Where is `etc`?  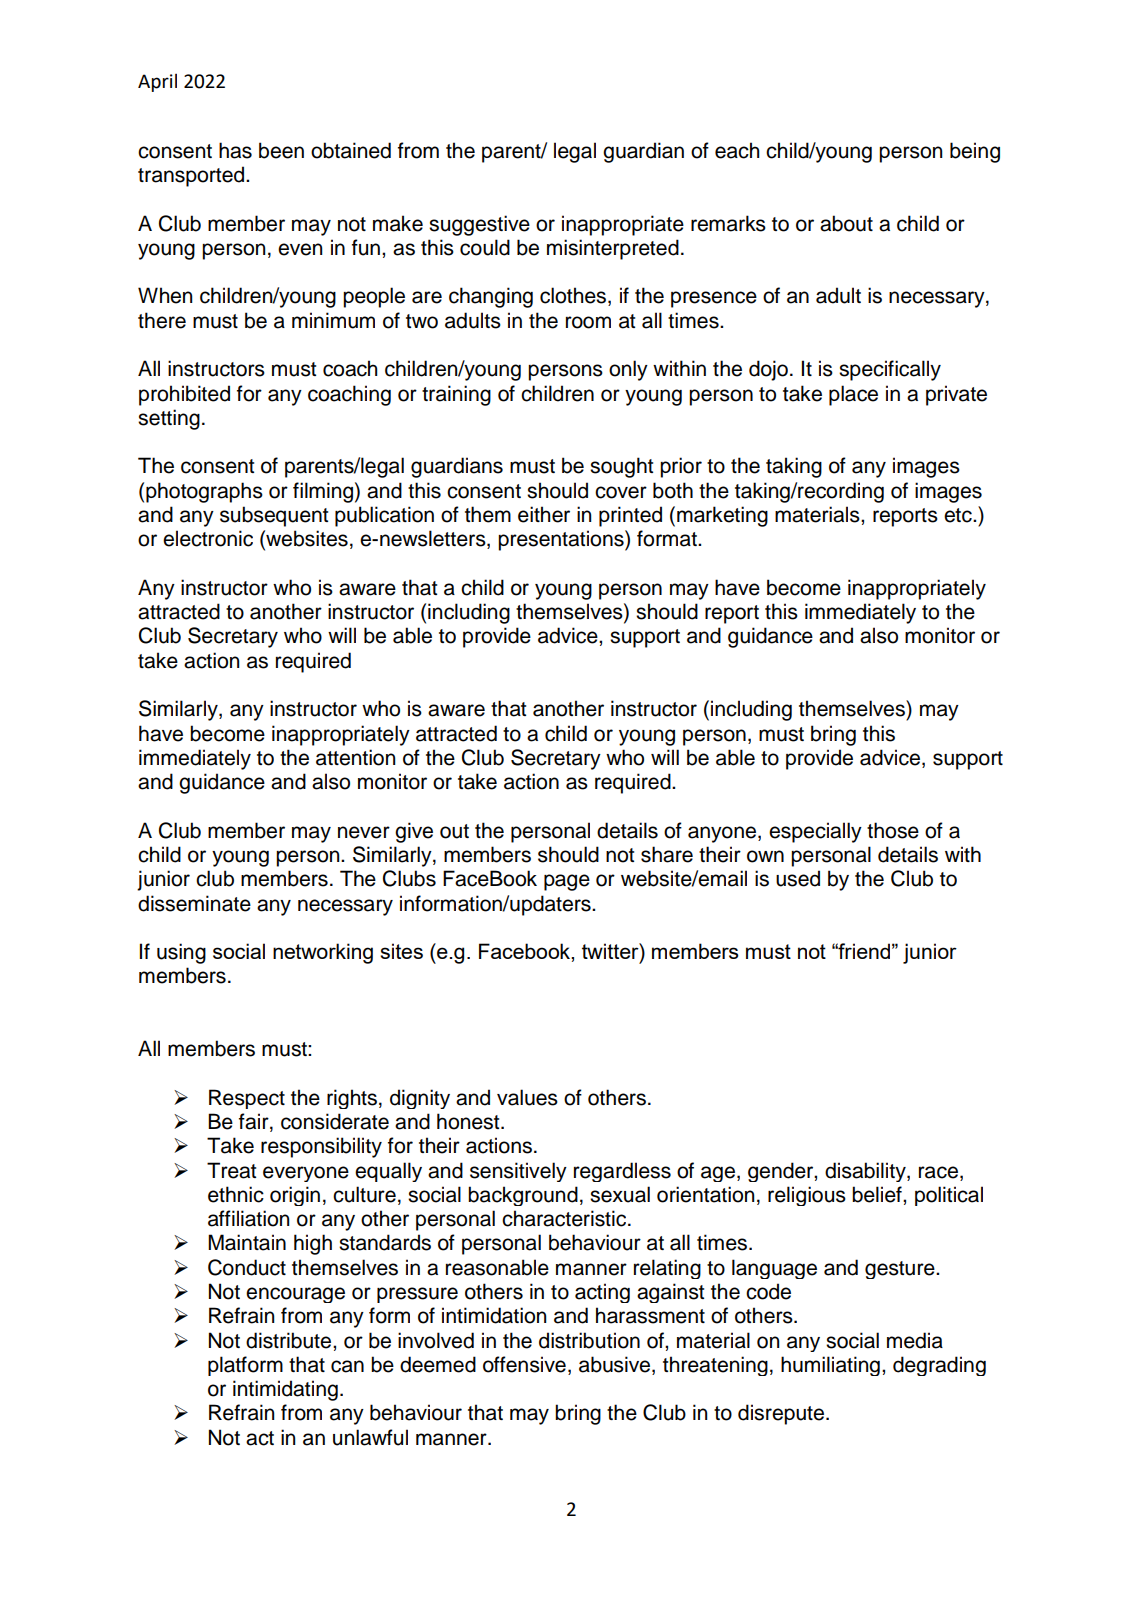 etc is located at coordinates (959, 515).
